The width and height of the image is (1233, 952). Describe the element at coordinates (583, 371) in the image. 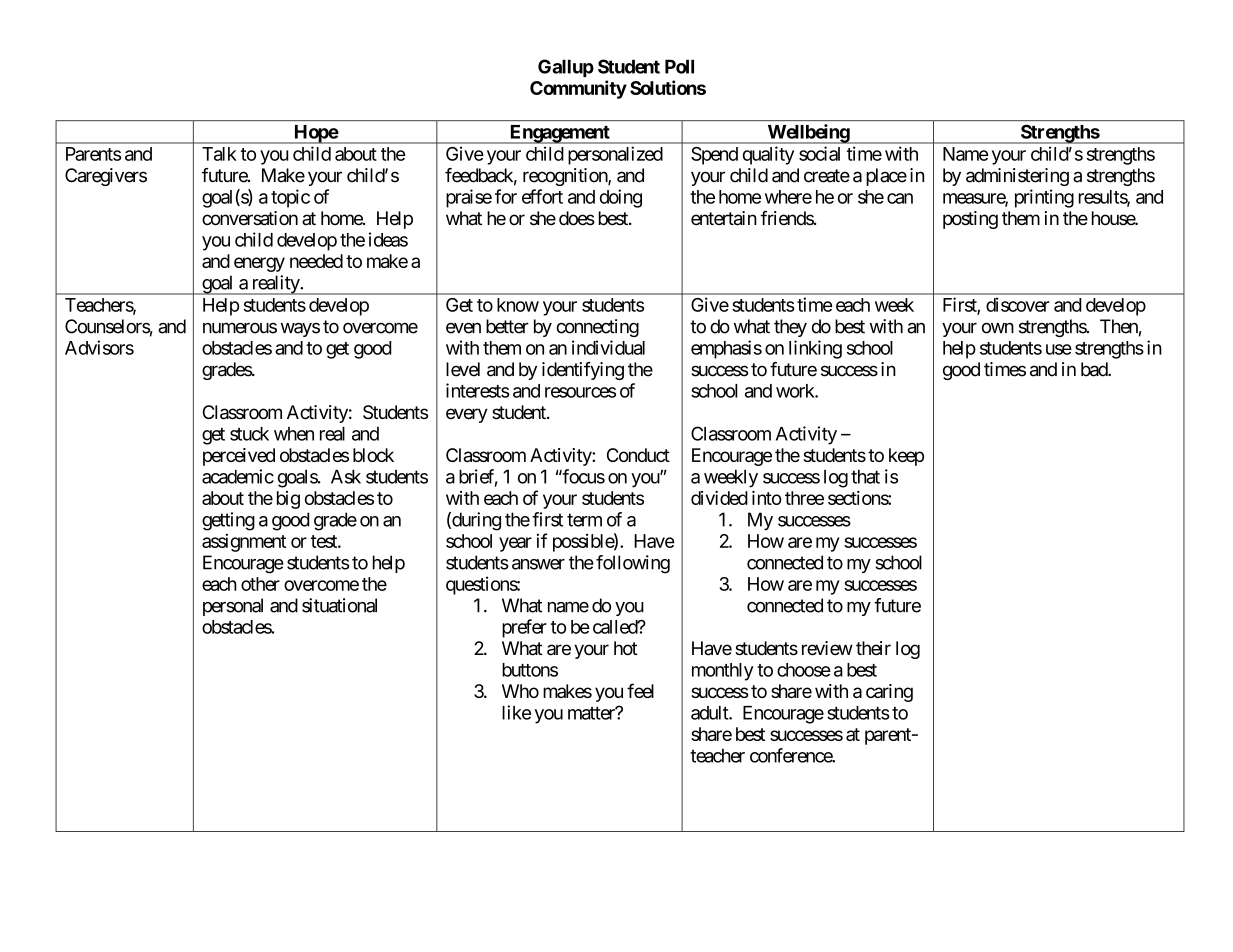

I see `identifying` at that location.
